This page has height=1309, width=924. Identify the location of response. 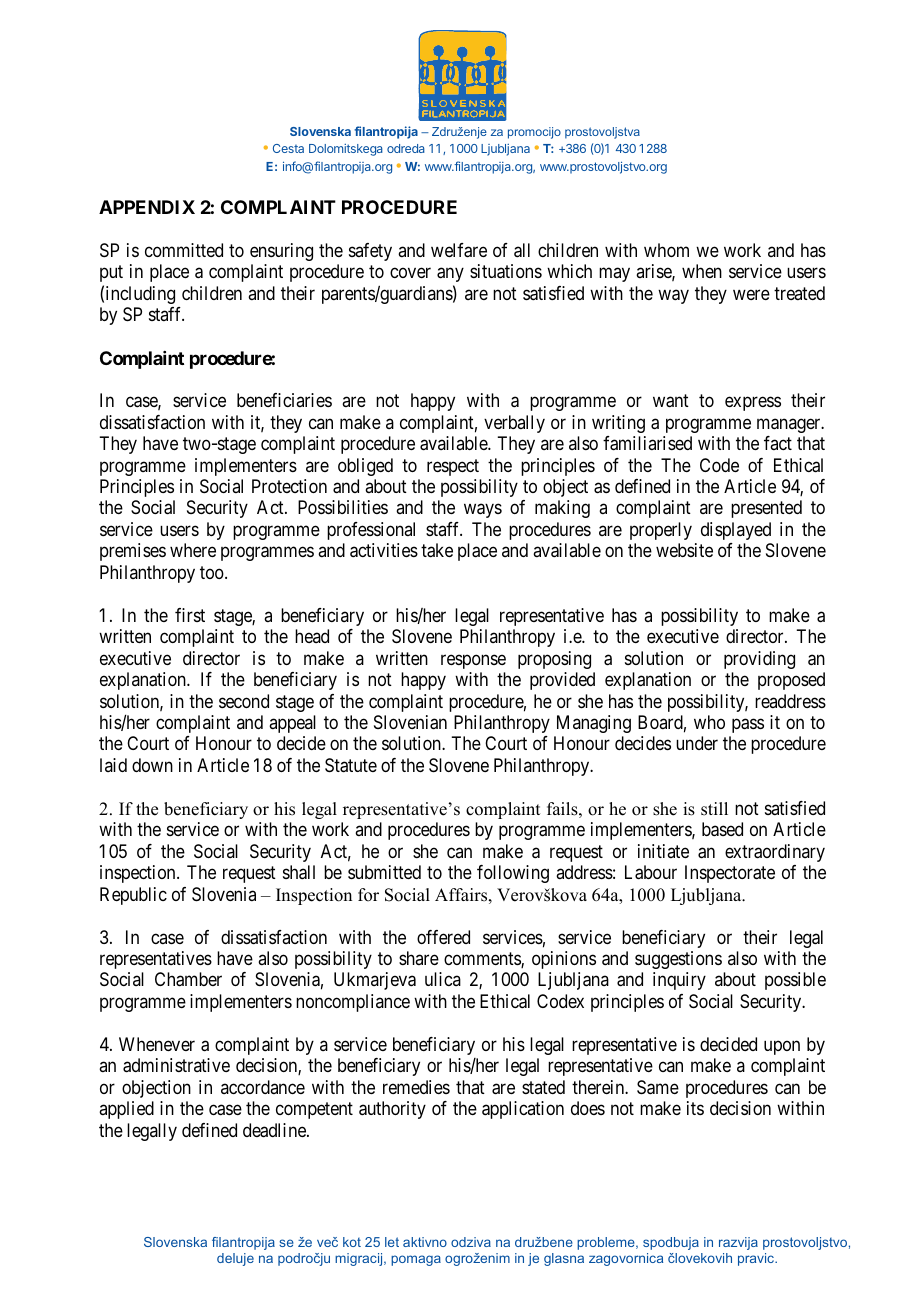
(473, 661).
